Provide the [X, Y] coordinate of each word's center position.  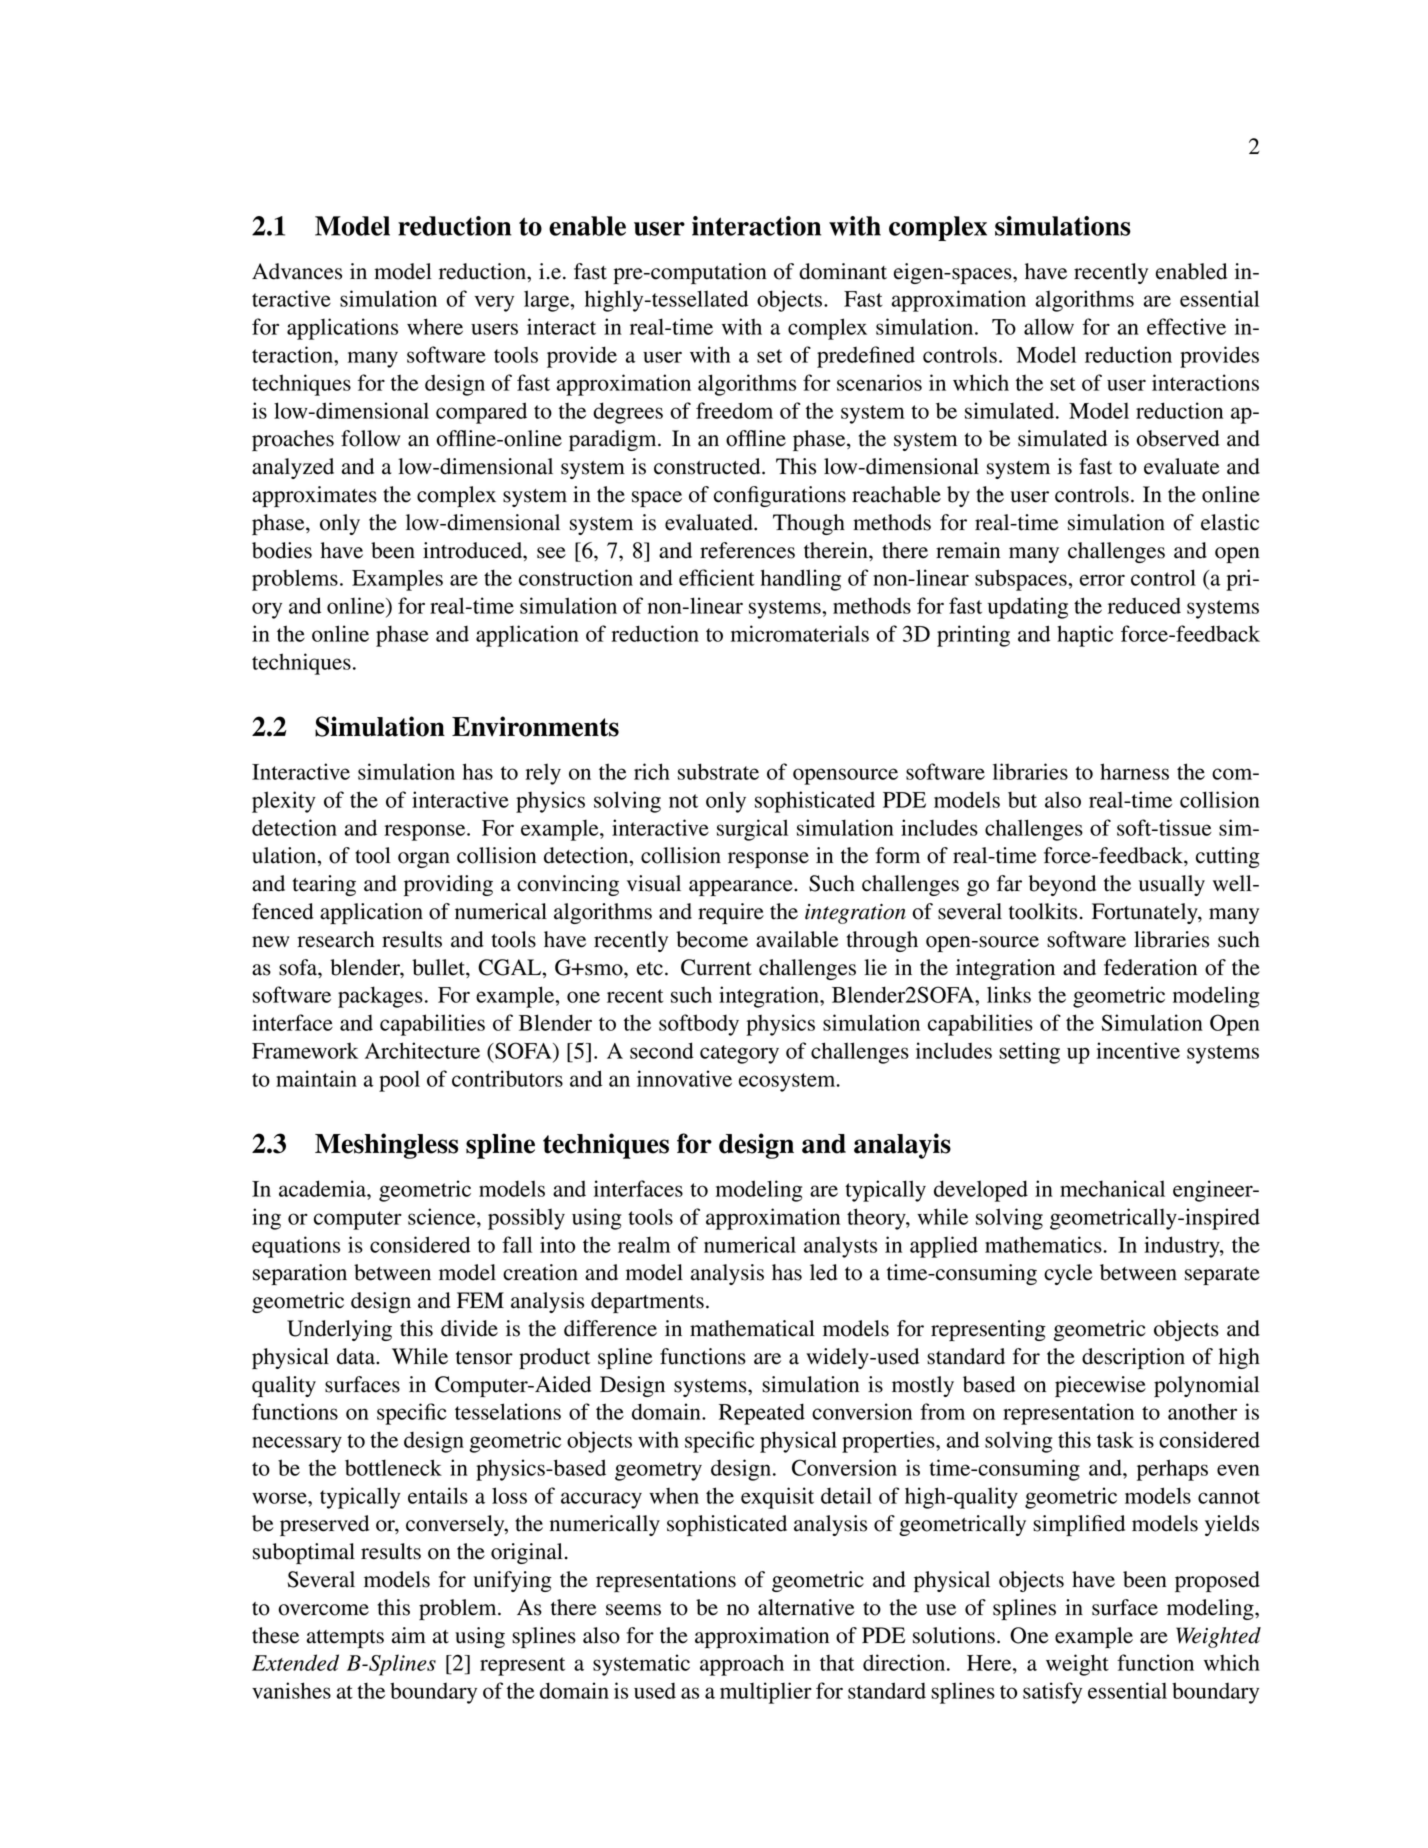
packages [380, 997]
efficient [717, 577]
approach [742, 1665]
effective [1186, 326]
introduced [474, 550]
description [1133, 1358]
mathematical [752, 1328]
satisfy [1052, 1693]
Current [716, 967]
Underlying [339, 1330]
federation [1150, 967]
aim [409, 1635]
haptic [1085, 636]
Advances [297, 271]
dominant [843, 271]
